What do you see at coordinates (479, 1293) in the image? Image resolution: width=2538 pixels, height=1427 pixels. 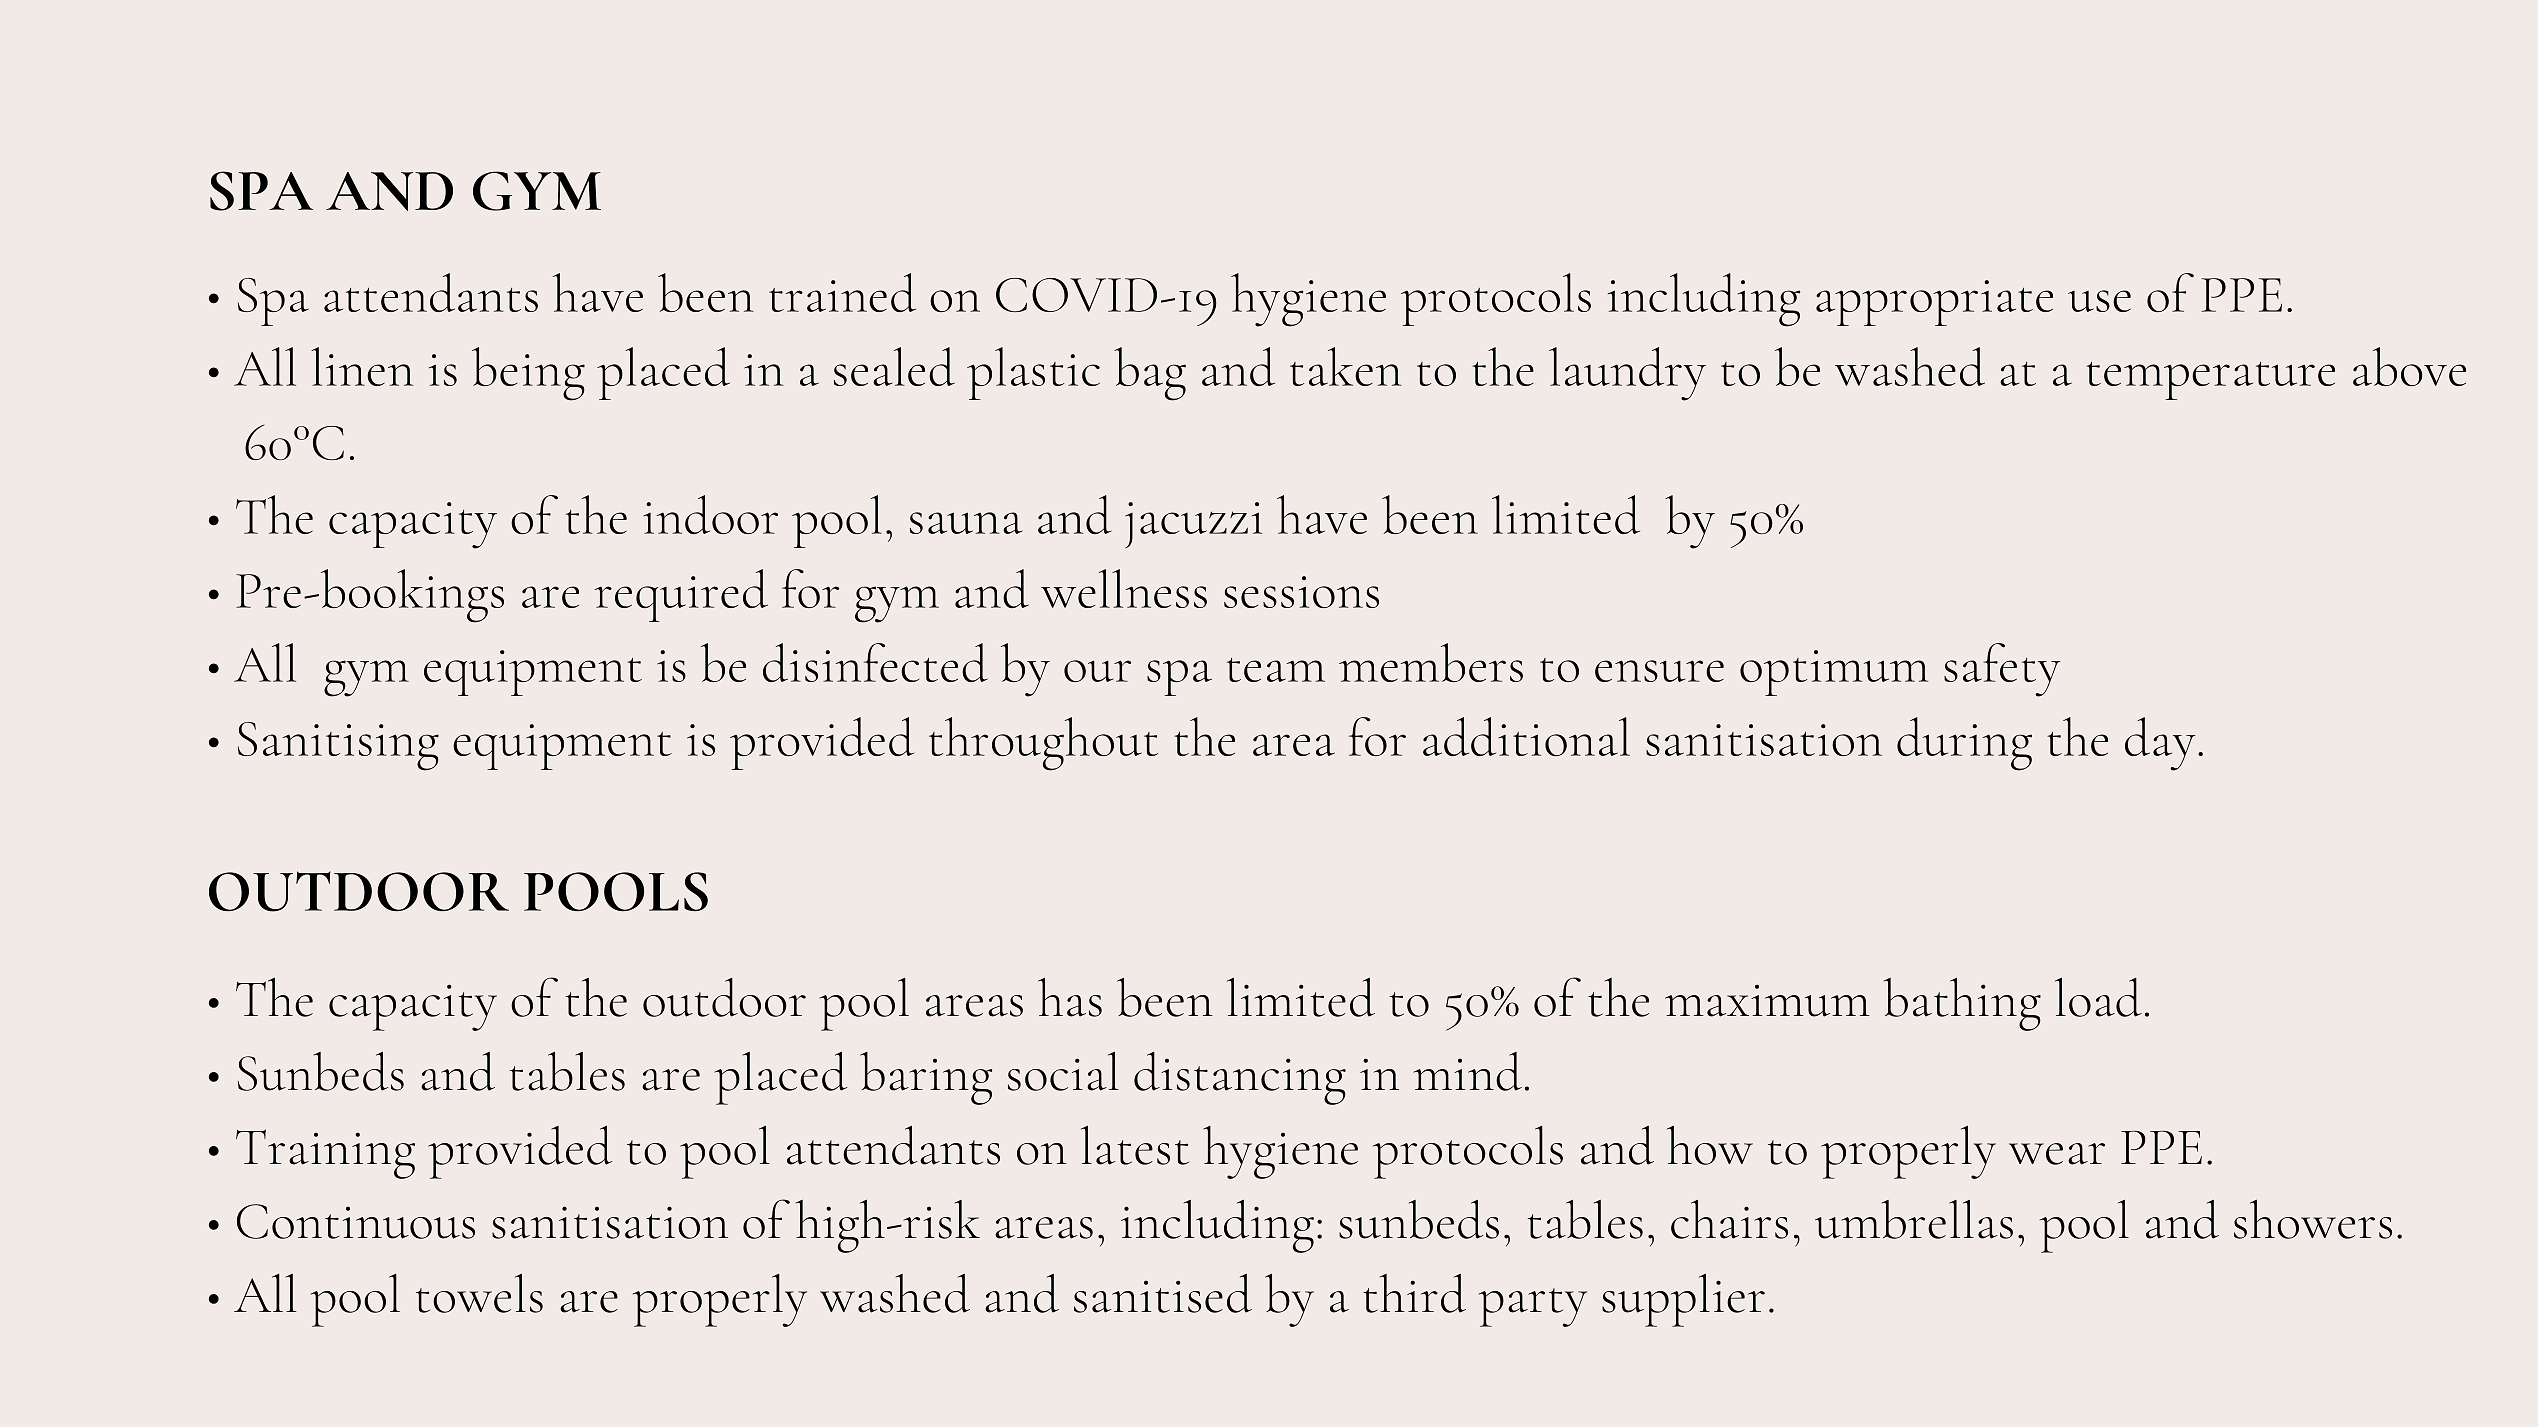 I see `towels` at bounding box center [479, 1293].
